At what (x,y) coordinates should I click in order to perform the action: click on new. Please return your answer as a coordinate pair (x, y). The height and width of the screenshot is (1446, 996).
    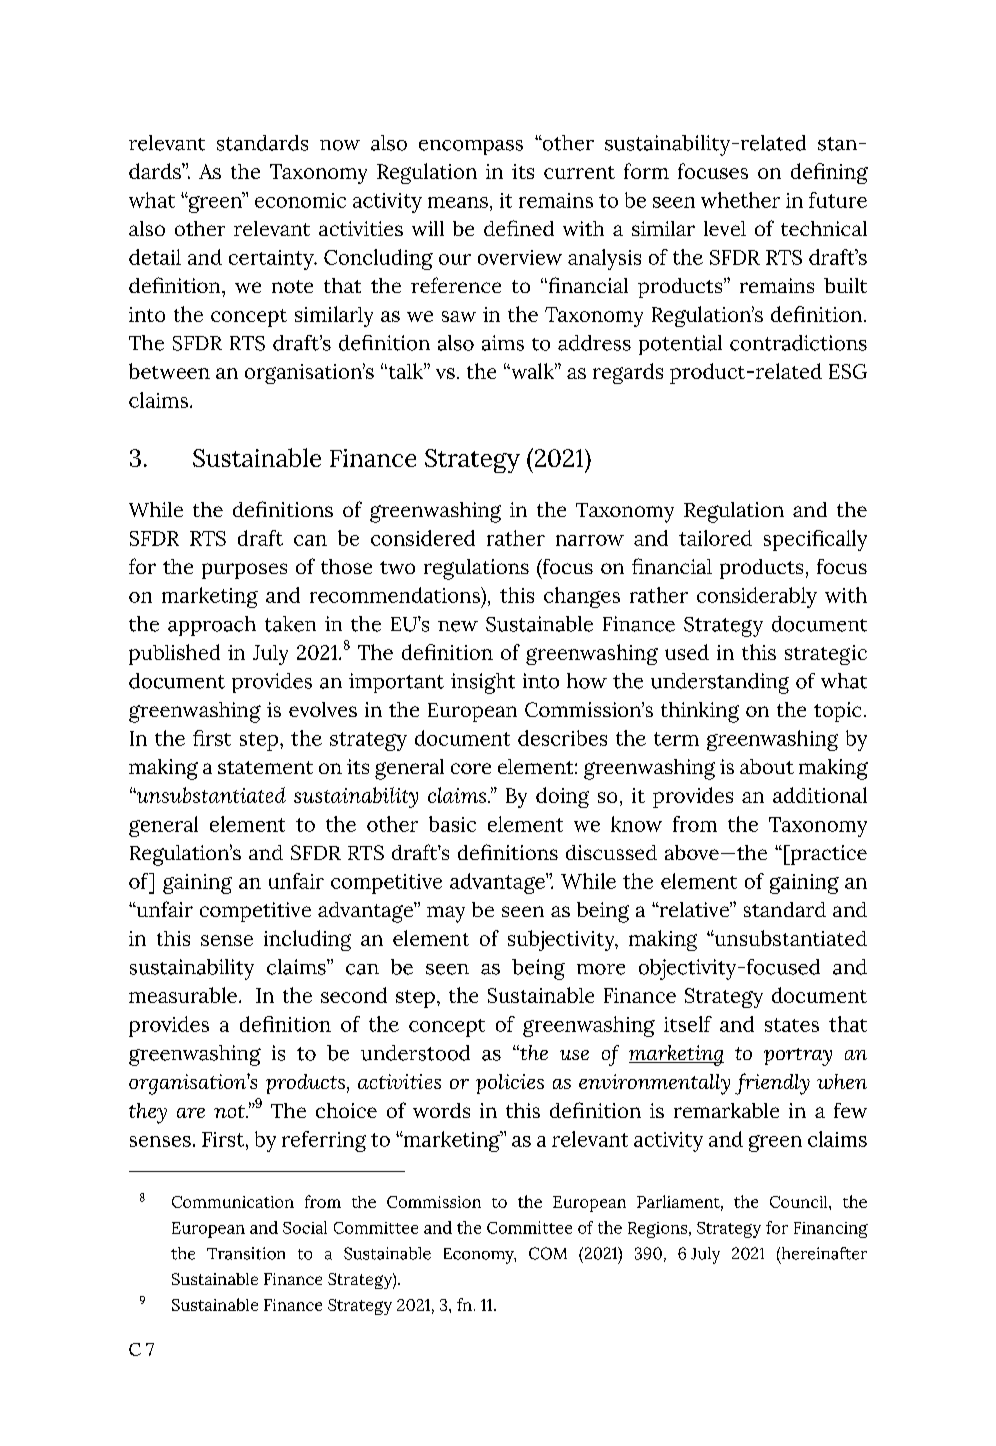
    Looking at the image, I should click on (458, 626).
